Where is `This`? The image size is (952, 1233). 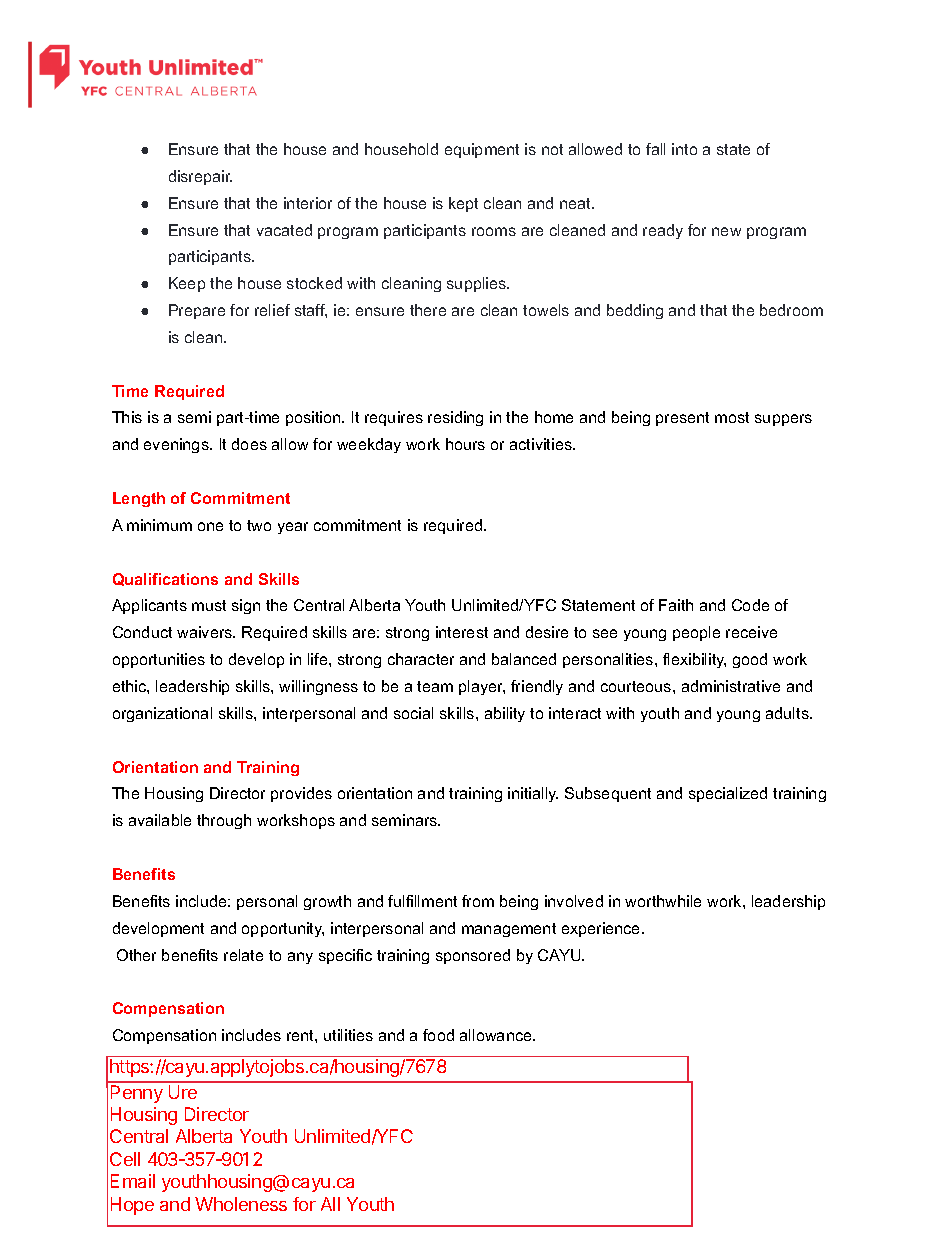 This is located at coordinates (127, 417).
